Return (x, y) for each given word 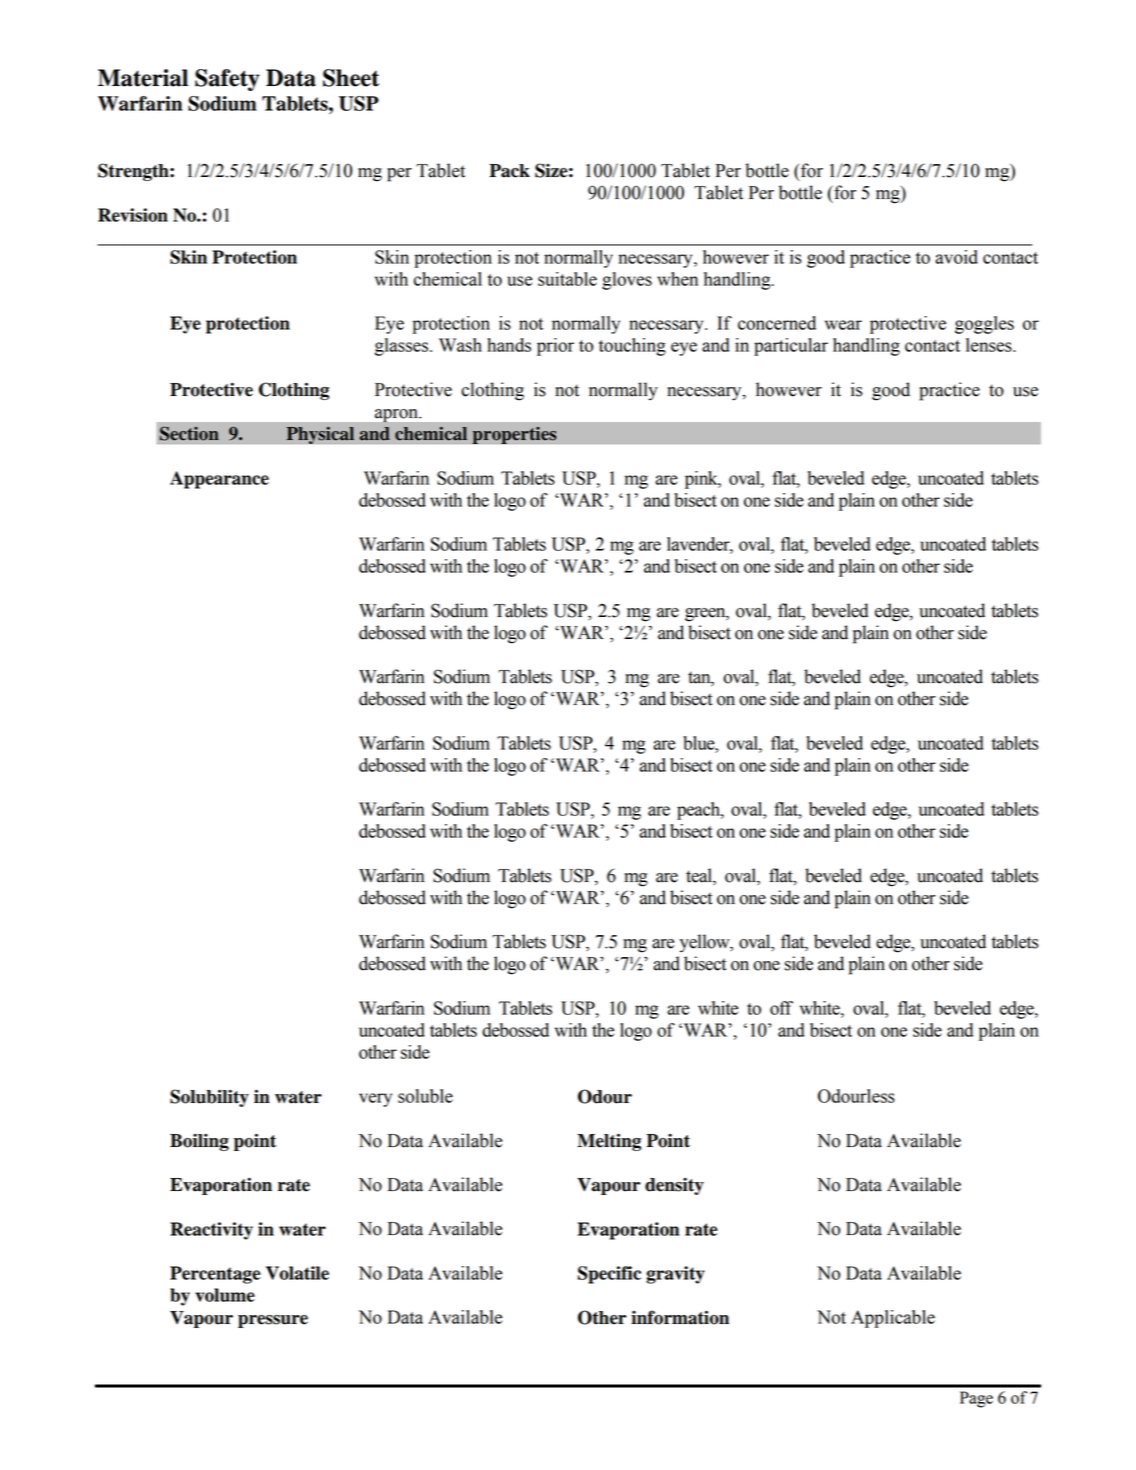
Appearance (219, 480)
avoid (956, 257)
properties (514, 435)
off (781, 1008)
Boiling (199, 1142)
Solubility (209, 1098)
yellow (705, 943)
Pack (509, 171)
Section (189, 433)
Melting (609, 1142)
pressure (273, 1321)
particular (791, 347)
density (674, 1186)
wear (843, 325)
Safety (227, 80)
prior (555, 347)
